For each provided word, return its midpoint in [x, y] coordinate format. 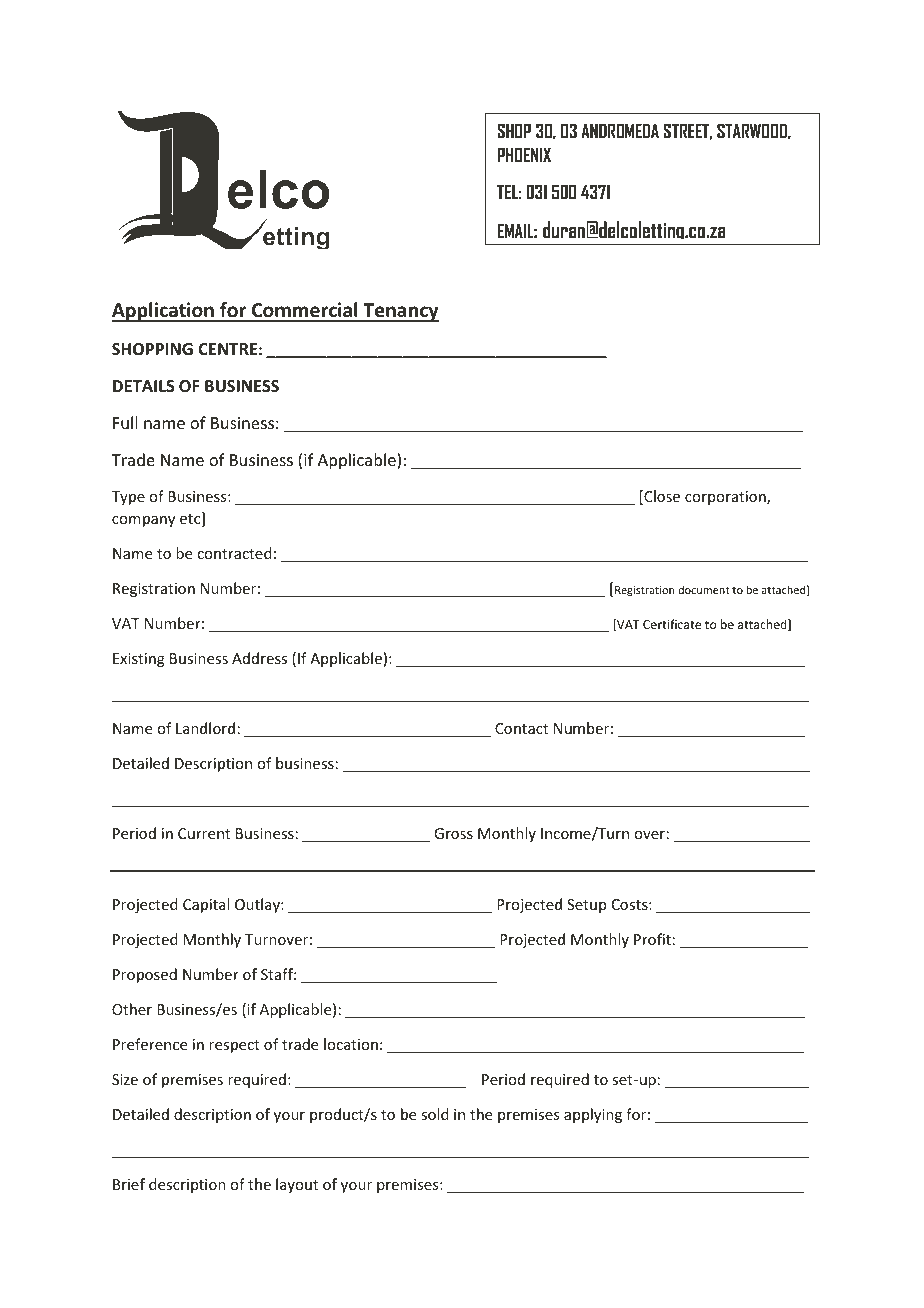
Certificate [672, 624]
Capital [206, 905]
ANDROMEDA [620, 130]
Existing [139, 660]
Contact [521, 728]
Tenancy [400, 312]
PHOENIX [524, 154]
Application [164, 312]
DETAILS [144, 386]
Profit [652, 939]
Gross [453, 833]
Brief [129, 1184]
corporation [726, 498]
